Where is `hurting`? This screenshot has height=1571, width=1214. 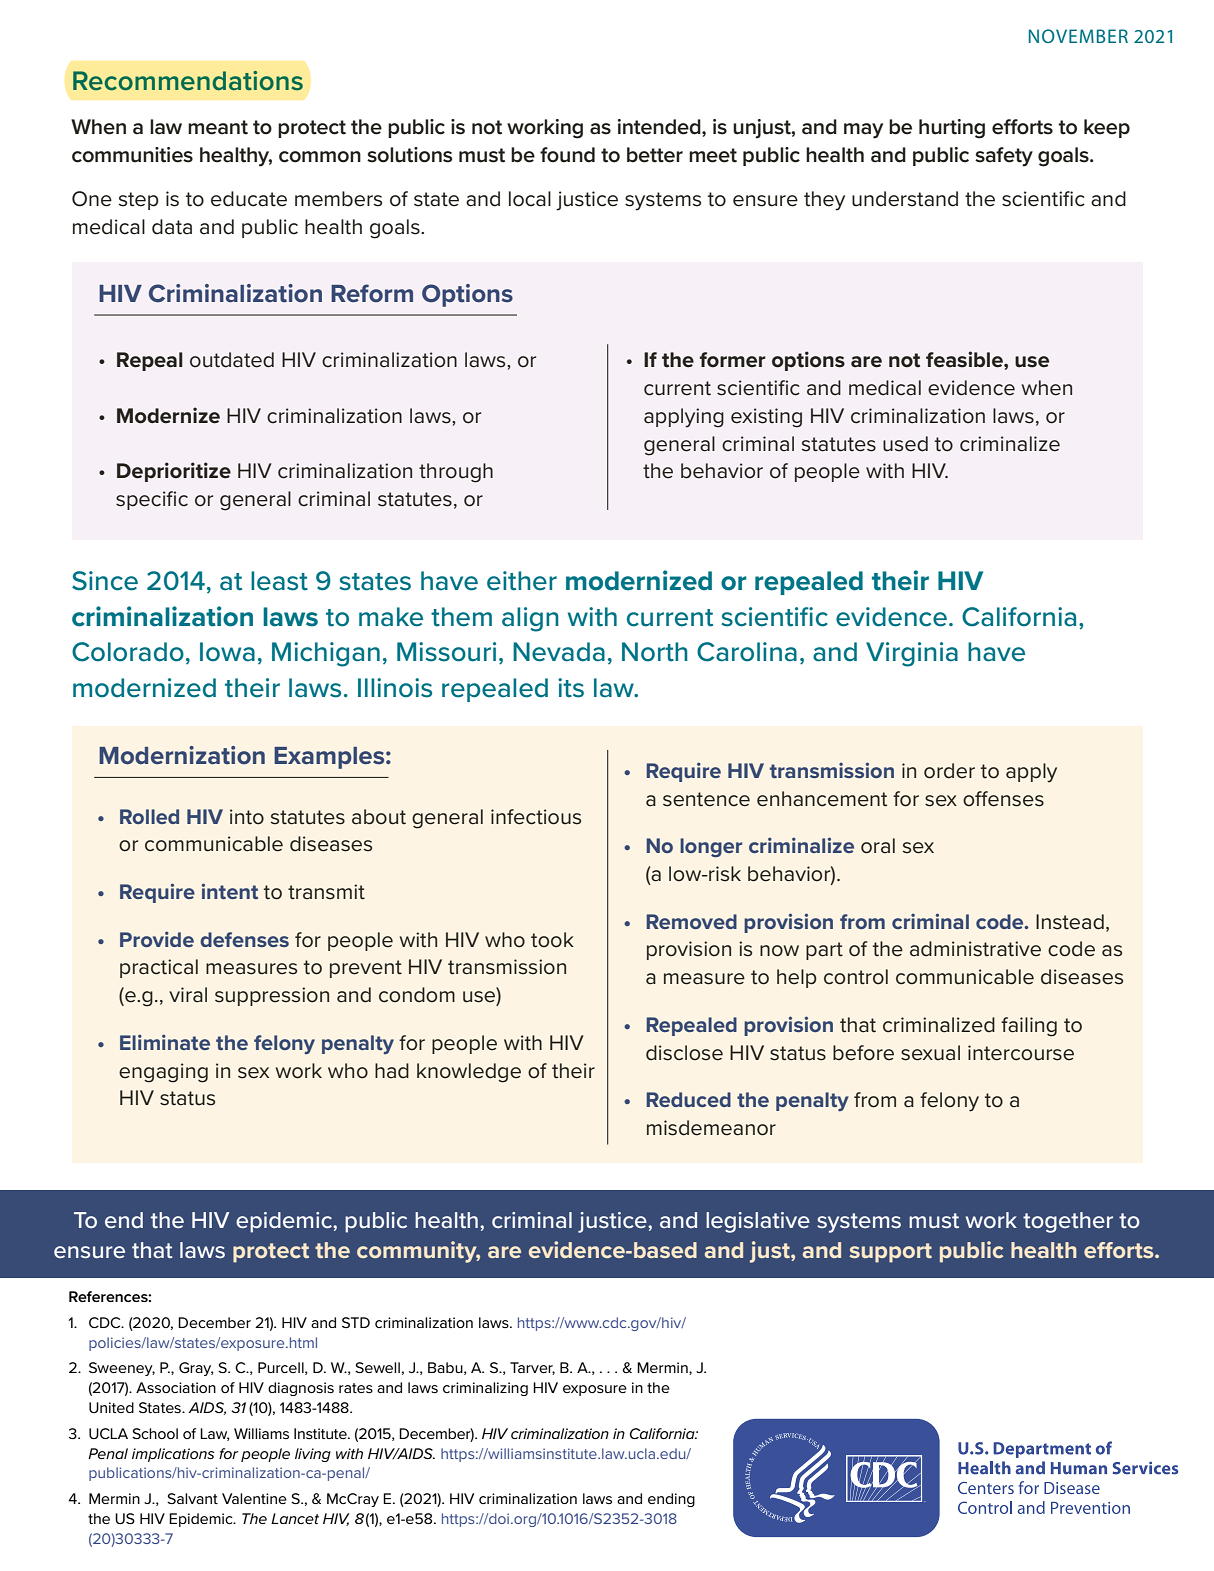 hurting is located at coordinates (952, 129).
